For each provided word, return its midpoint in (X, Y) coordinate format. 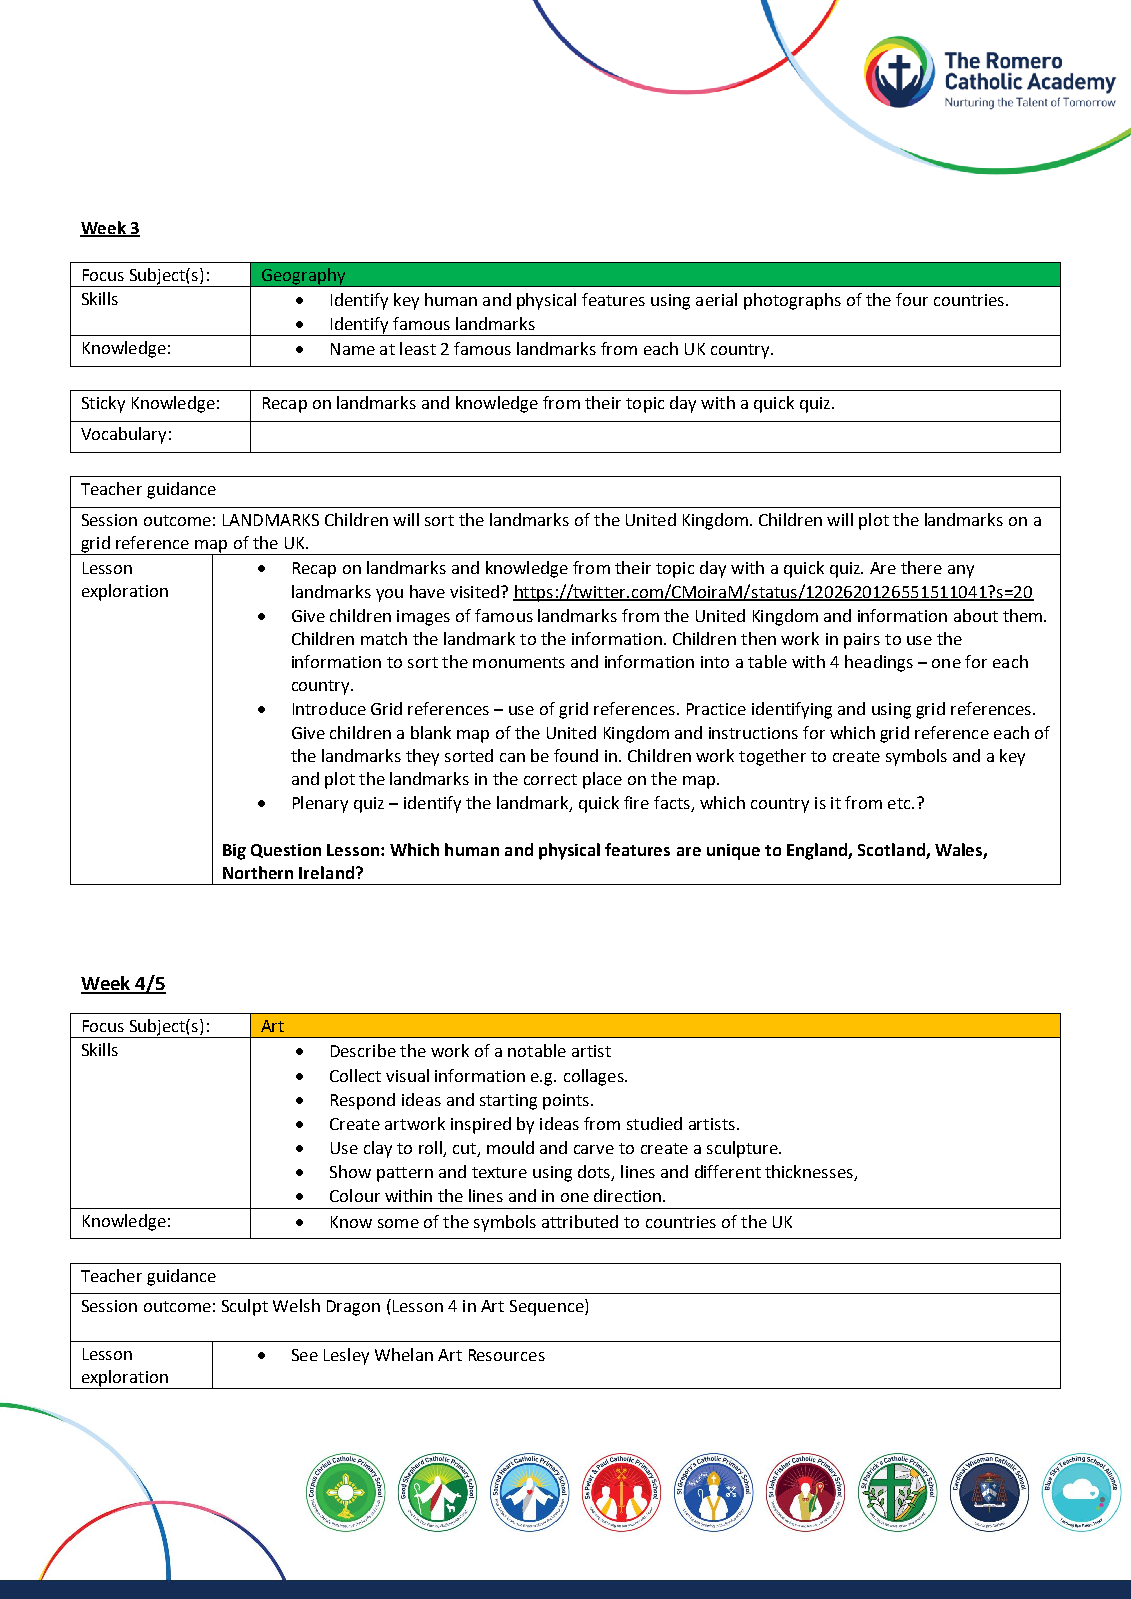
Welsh (296, 1305)
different (728, 1171)
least (418, 348)
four (912, 299)
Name (353, 349)
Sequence (548, 1307)
